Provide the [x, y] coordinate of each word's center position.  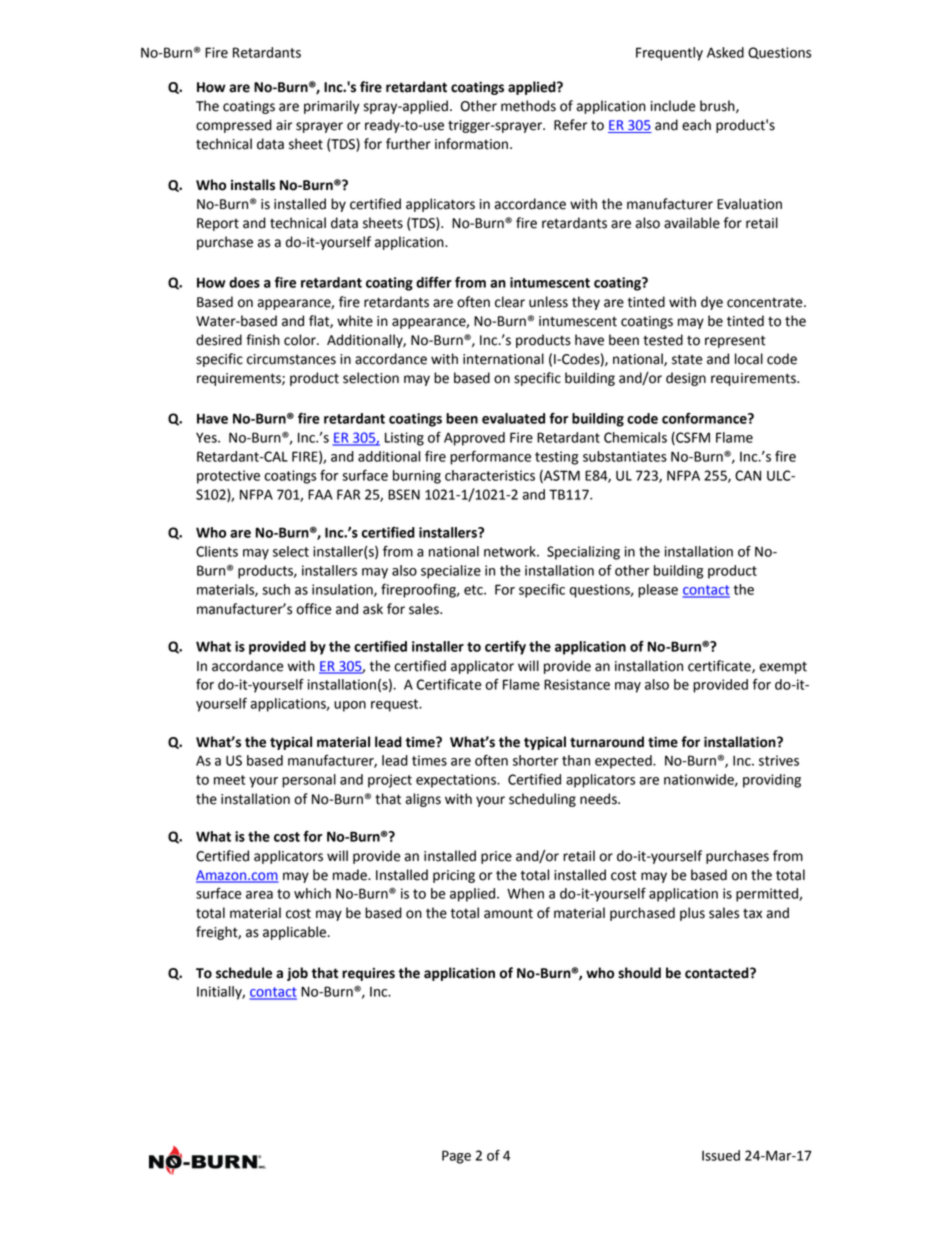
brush [718, 106]
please [658, 591]
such [276, 589]
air [284, 125]
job [297, 974]
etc [474, 590]
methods [528, 106]
